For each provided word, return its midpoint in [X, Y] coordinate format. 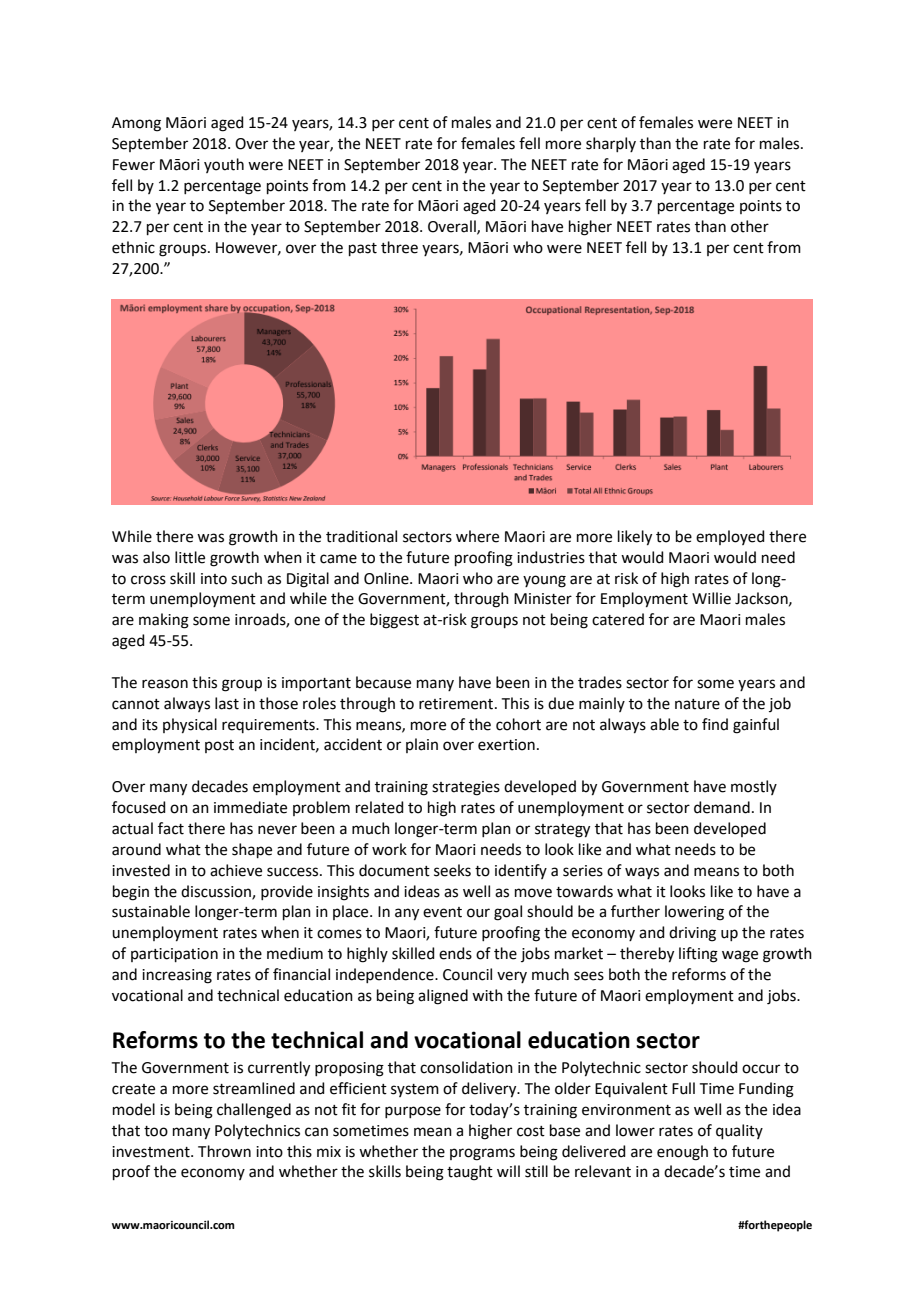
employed [730, 537]
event [442, 912]
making [164, 621]
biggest [394, 621]
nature [697, 704]
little [190, 557]
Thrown [224, 1151]
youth [224, 165]
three [399, 247]
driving [692, 934]
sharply [611, 144]
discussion [217, 892]
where [477, 536]
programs [482, 1154]
